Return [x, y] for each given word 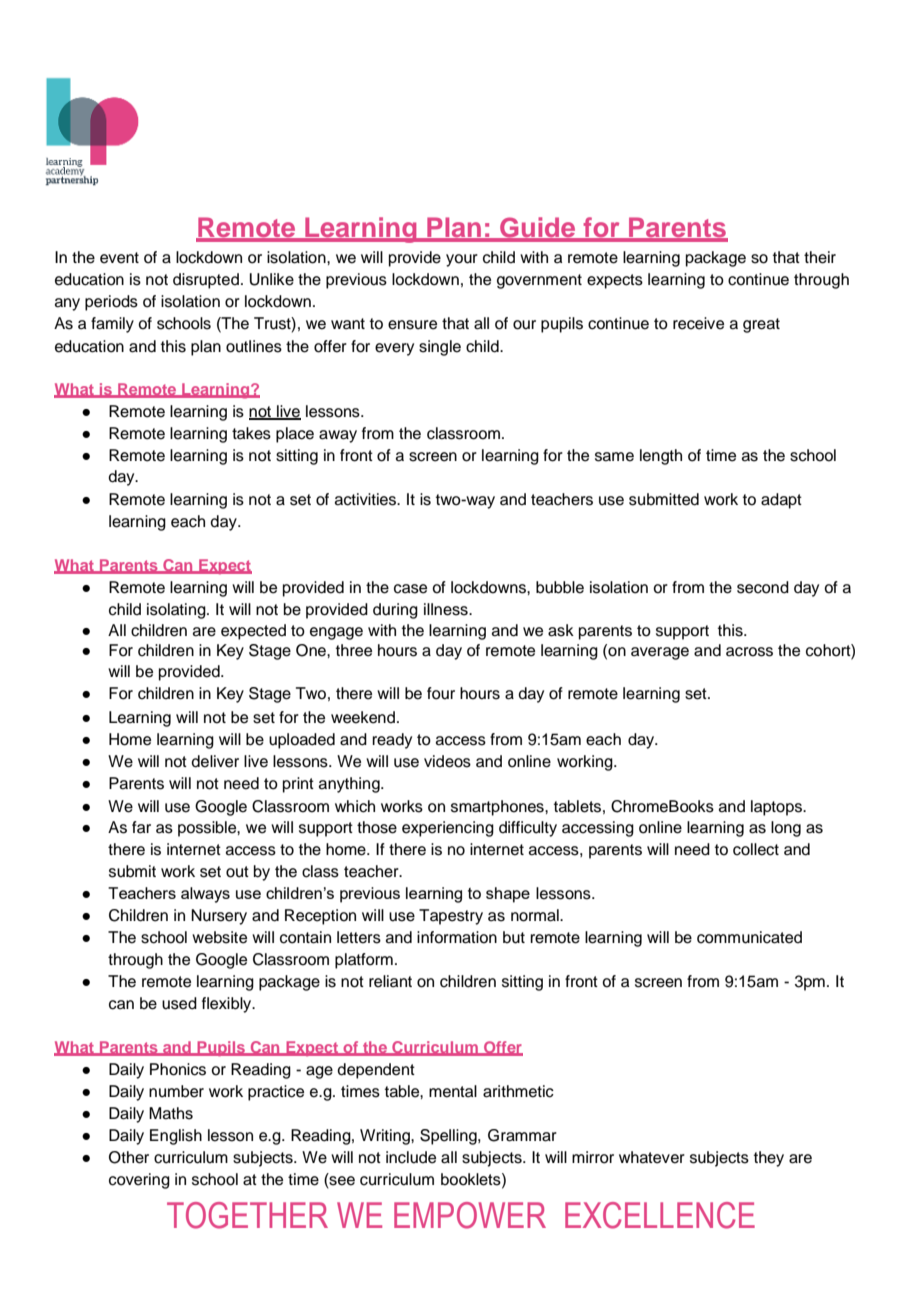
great [761, 325]
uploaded [302, 741]
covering [139, 1181]
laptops [778, 808]
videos [447, 761]
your [462, 260]
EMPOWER [470, 1215]
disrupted [206, 281]
